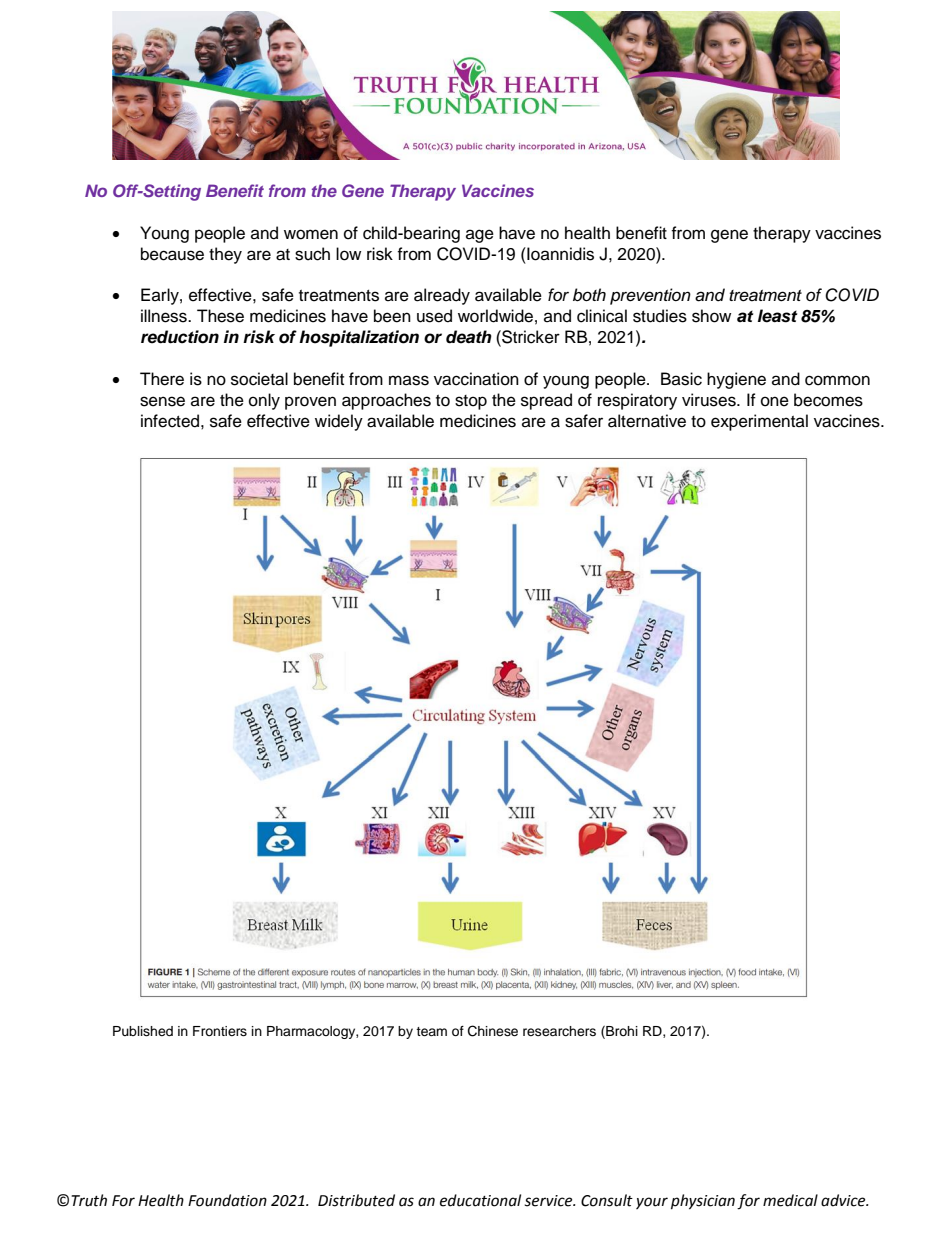 This document has height=1233, width=952. What do you see at coordinates (172, 254) in the document?
I see `because` at bounding box center [172, 254].
